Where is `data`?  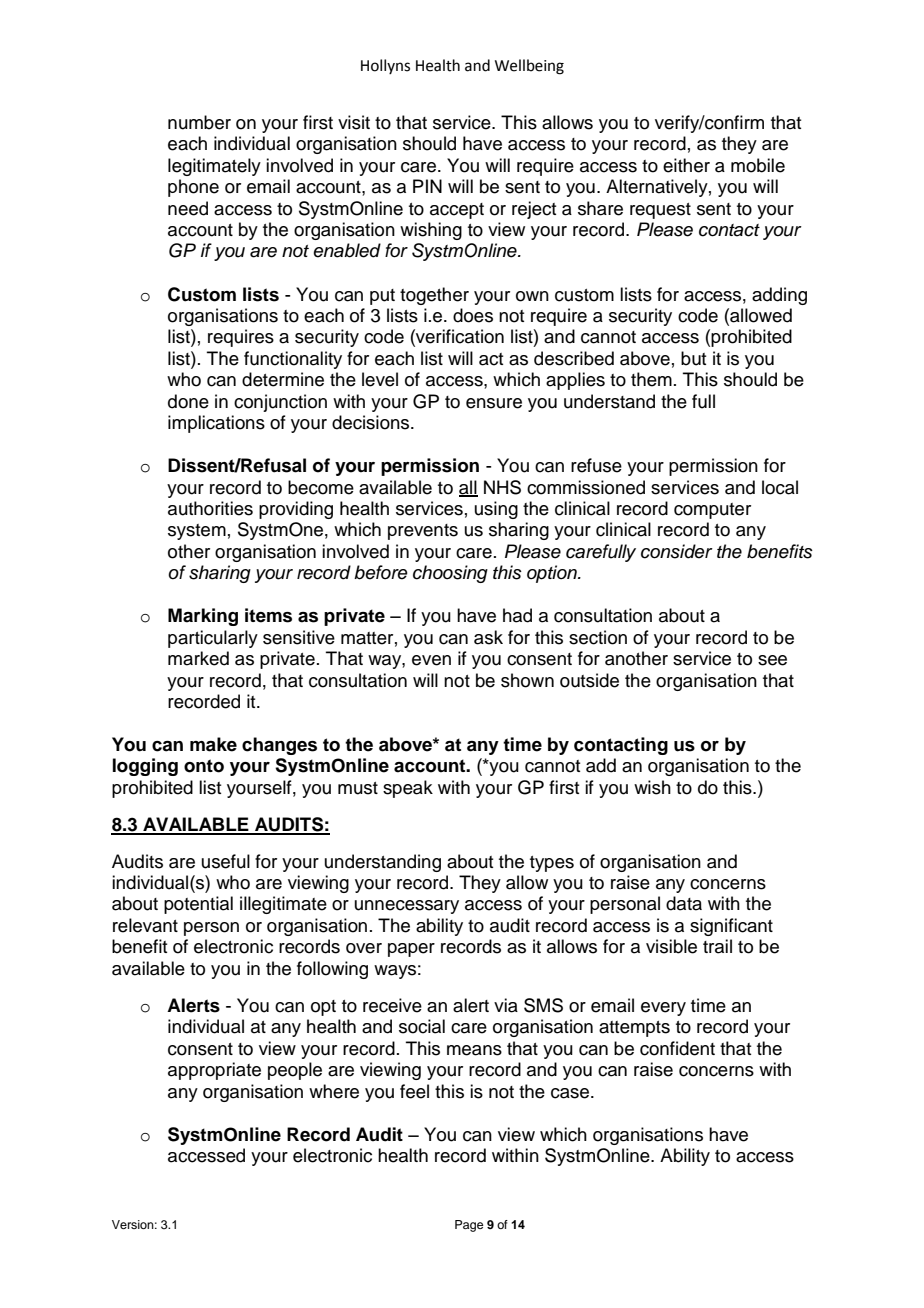
data is located at coordinates (684, 903).
